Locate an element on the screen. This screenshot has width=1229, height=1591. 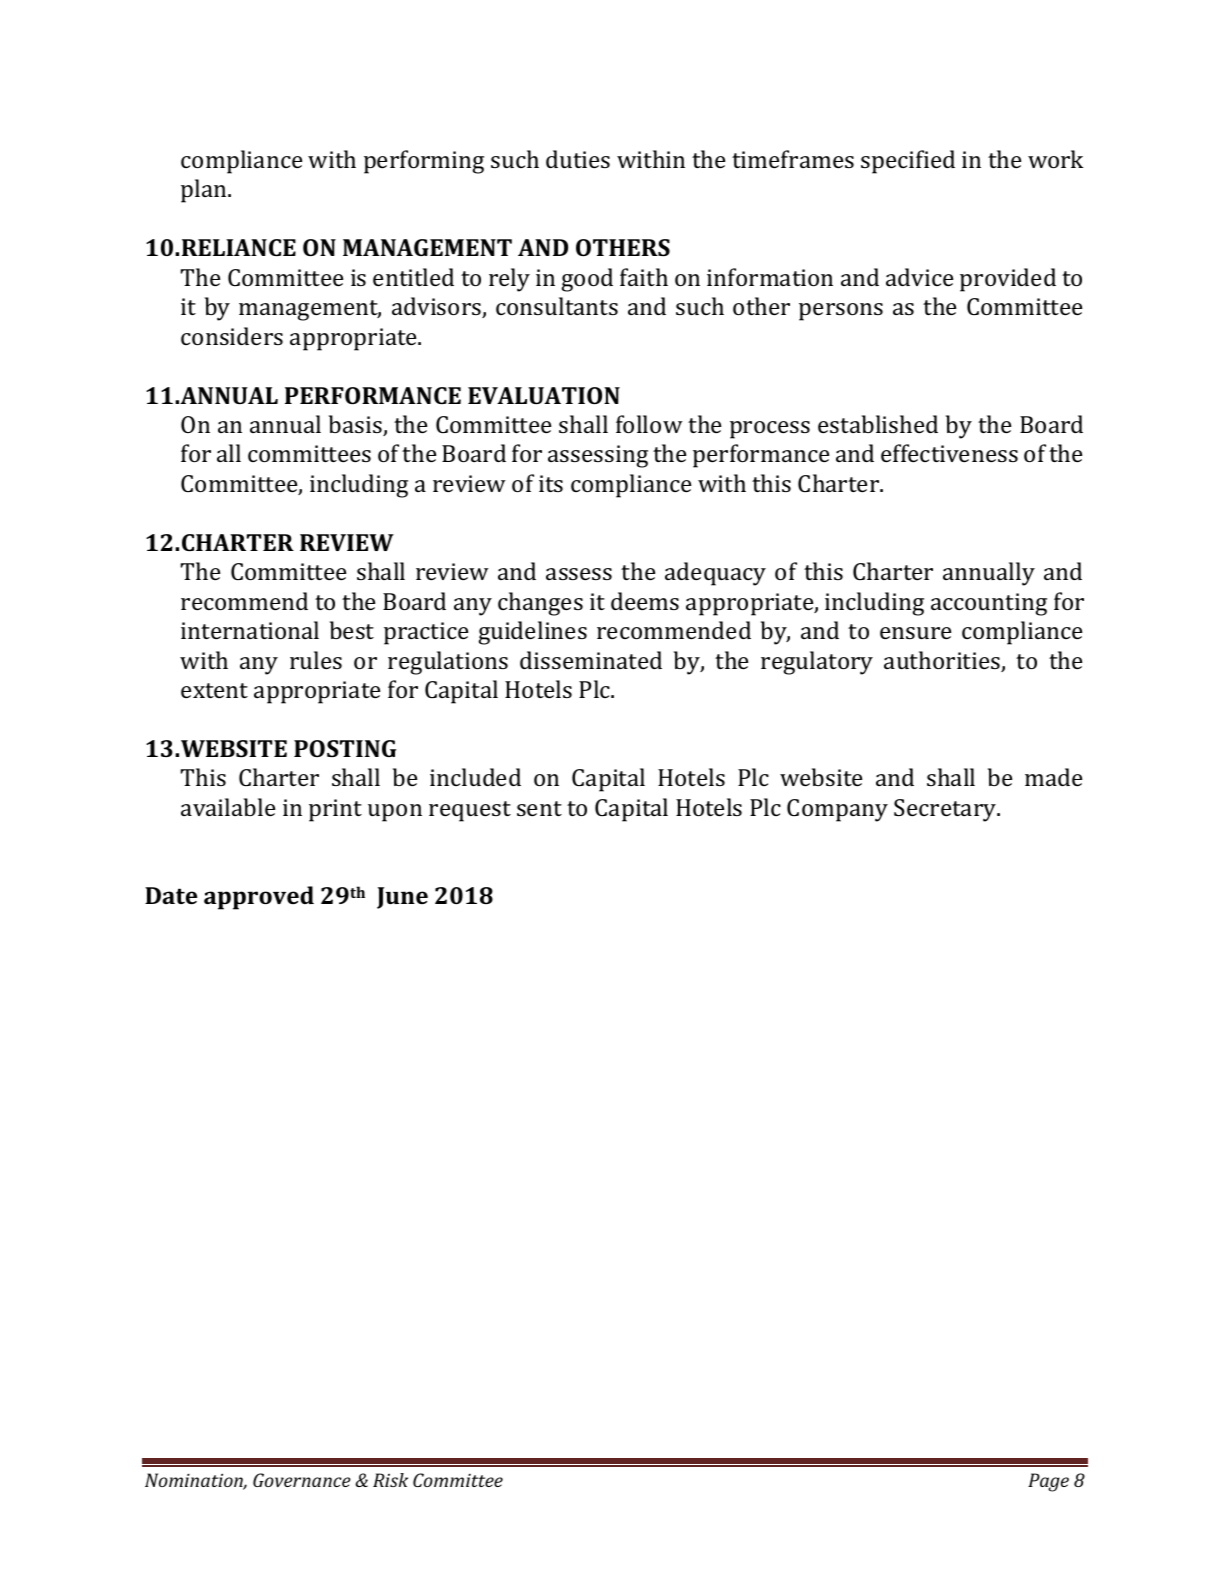
Risk is located at coordinates (390, 1480).
